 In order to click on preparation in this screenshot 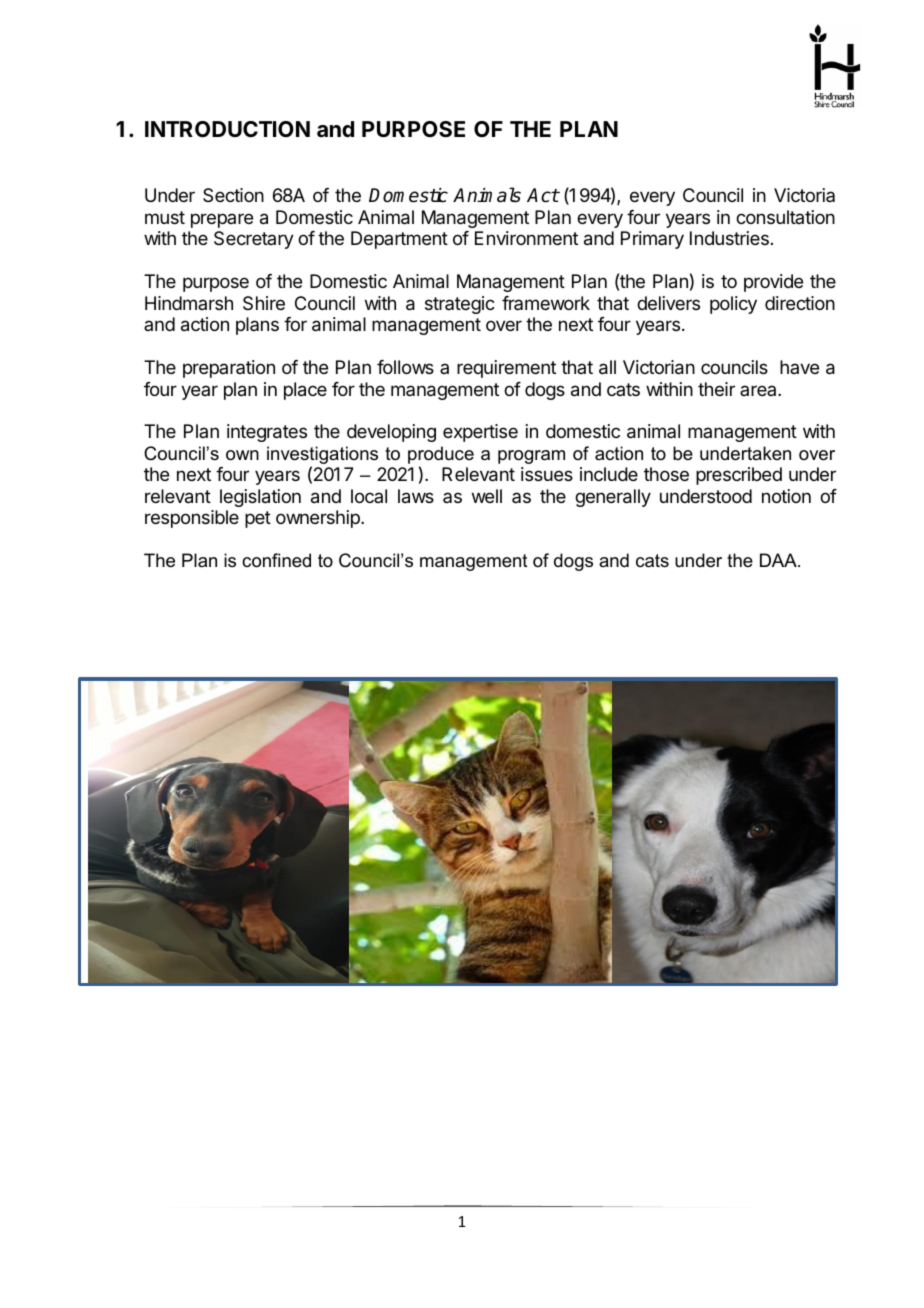, I will do `click(229, 369)`.
